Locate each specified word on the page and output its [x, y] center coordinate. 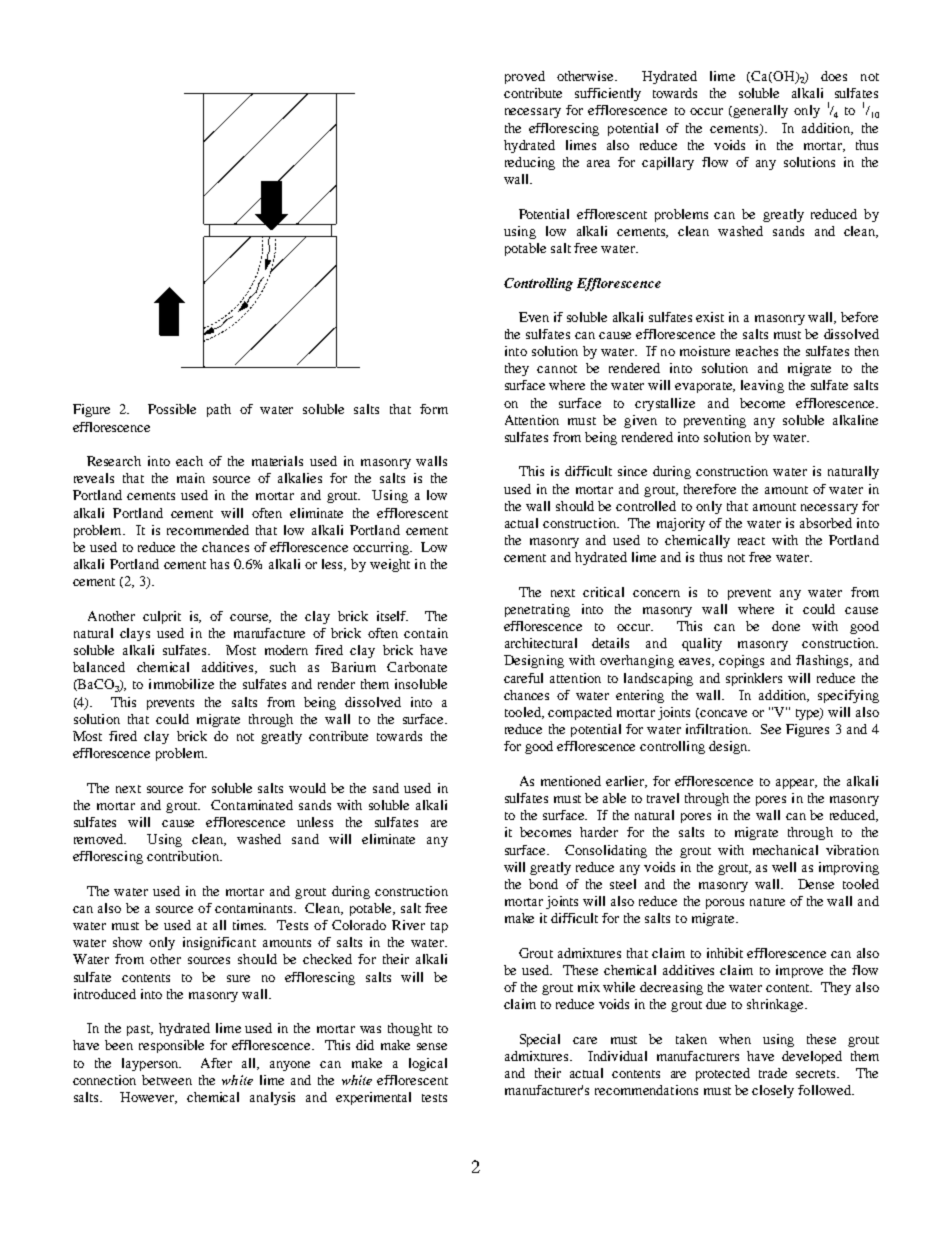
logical [428, 1064]
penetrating [537, 610]
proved [525, 77]
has [219, 564]
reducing [530, 163]
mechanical [785, 850]
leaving [762, 386]
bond [543, 884]
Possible [172, 409]
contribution [184, 856]
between [167, 1080]
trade [773, 1073]
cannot [557, 369]
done [786, 626]
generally [759, 111]
